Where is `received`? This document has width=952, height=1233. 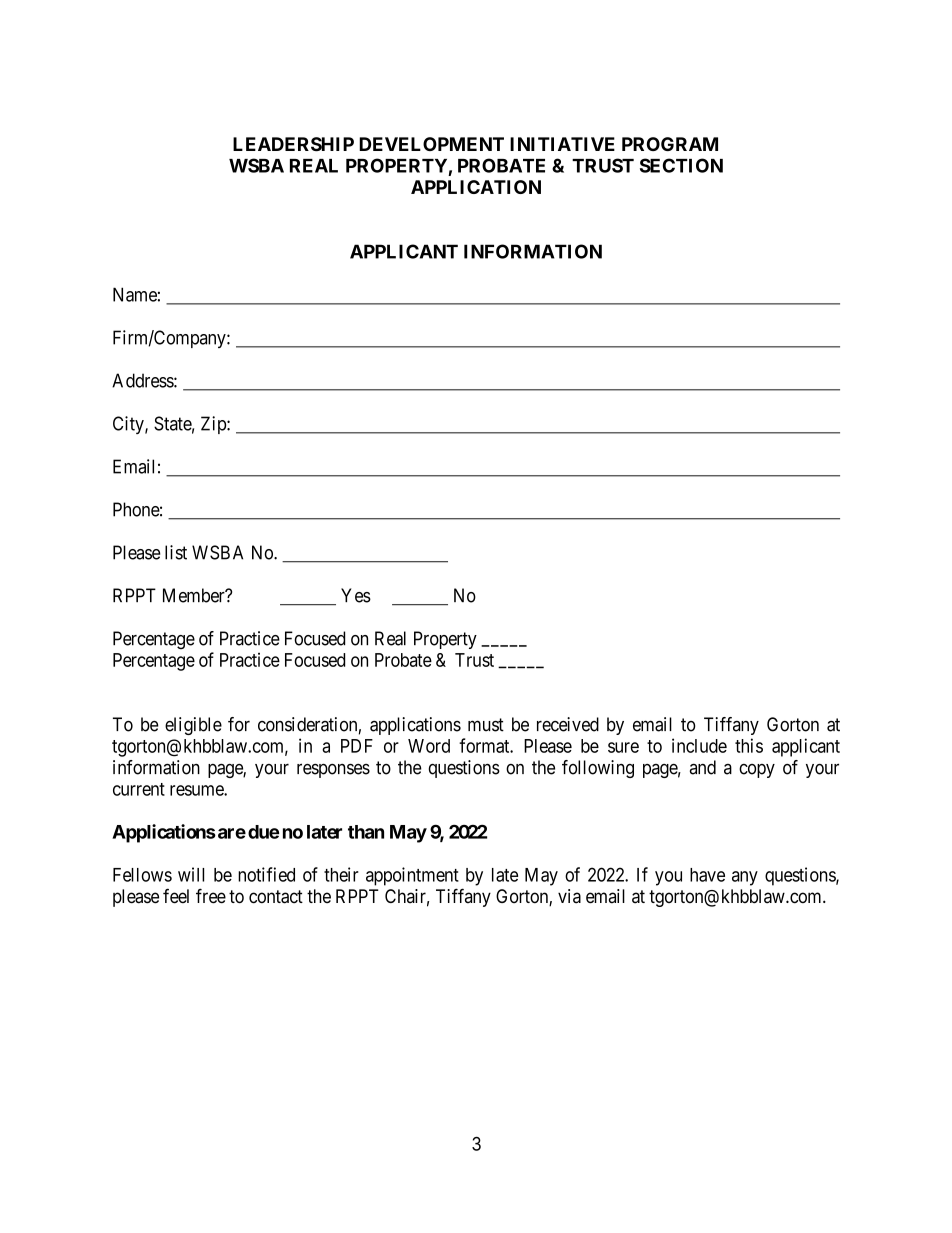
received is located at coordinates (568, 724).
